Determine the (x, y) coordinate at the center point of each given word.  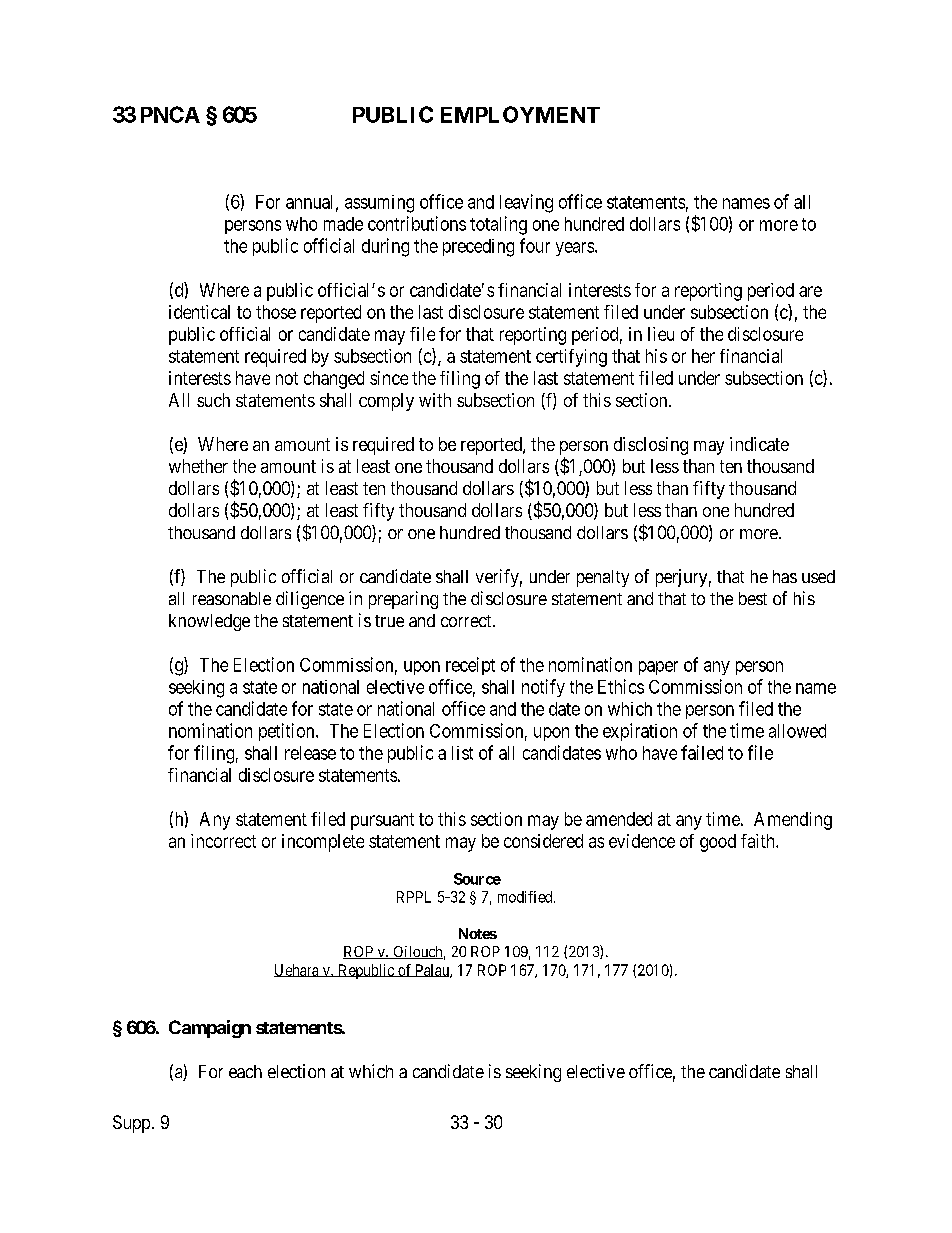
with (435, 400)
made (343, 224)
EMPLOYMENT (520, 114)
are (810, 291)
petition (288, 732)
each (245, 1071)
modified (526, 897)
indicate (759, 444)
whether (198, 466)
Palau (432, 971)
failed (702, 752)
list (462, 753)
